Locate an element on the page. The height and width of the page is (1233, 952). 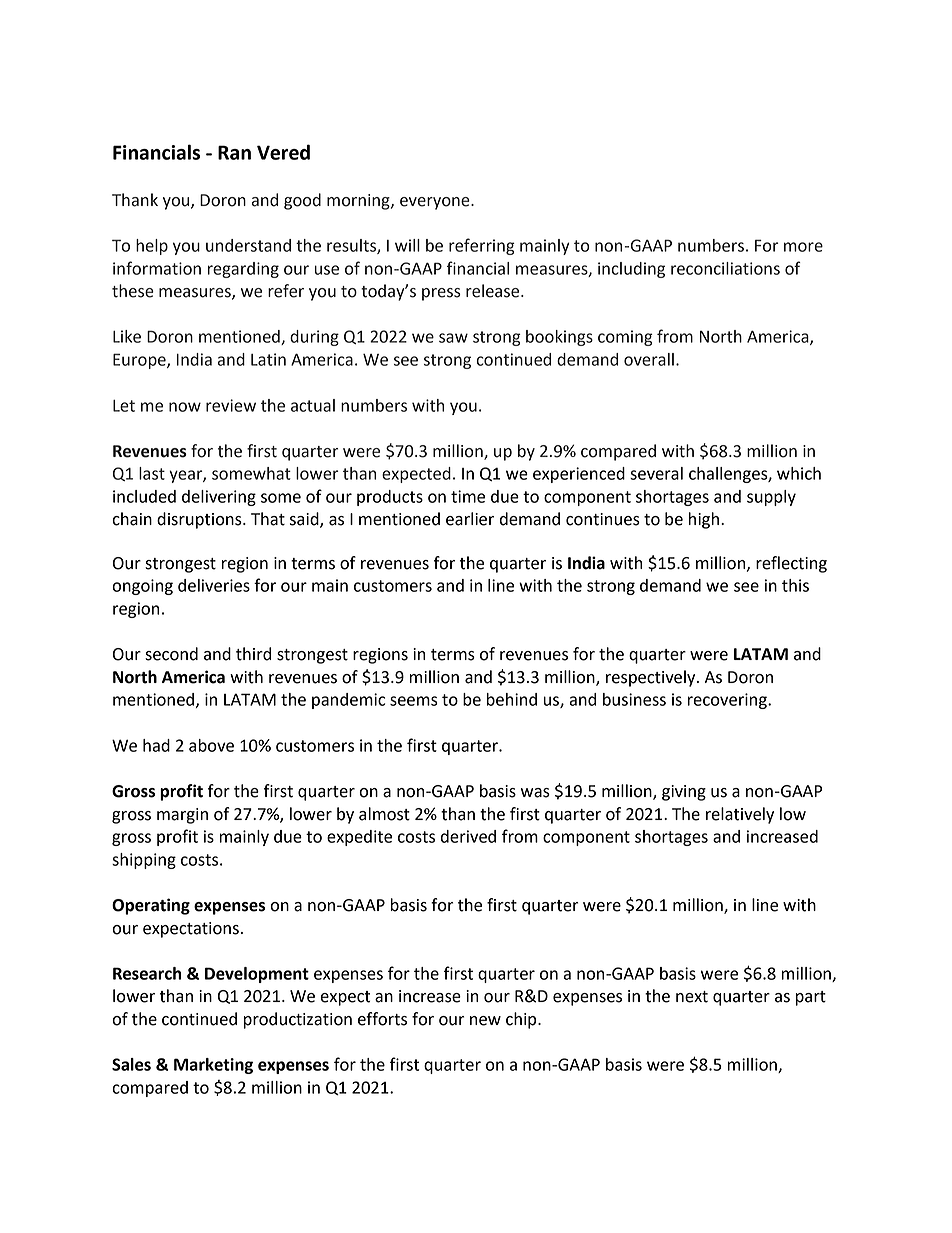
Ran is located at coordinates (234, 152).
